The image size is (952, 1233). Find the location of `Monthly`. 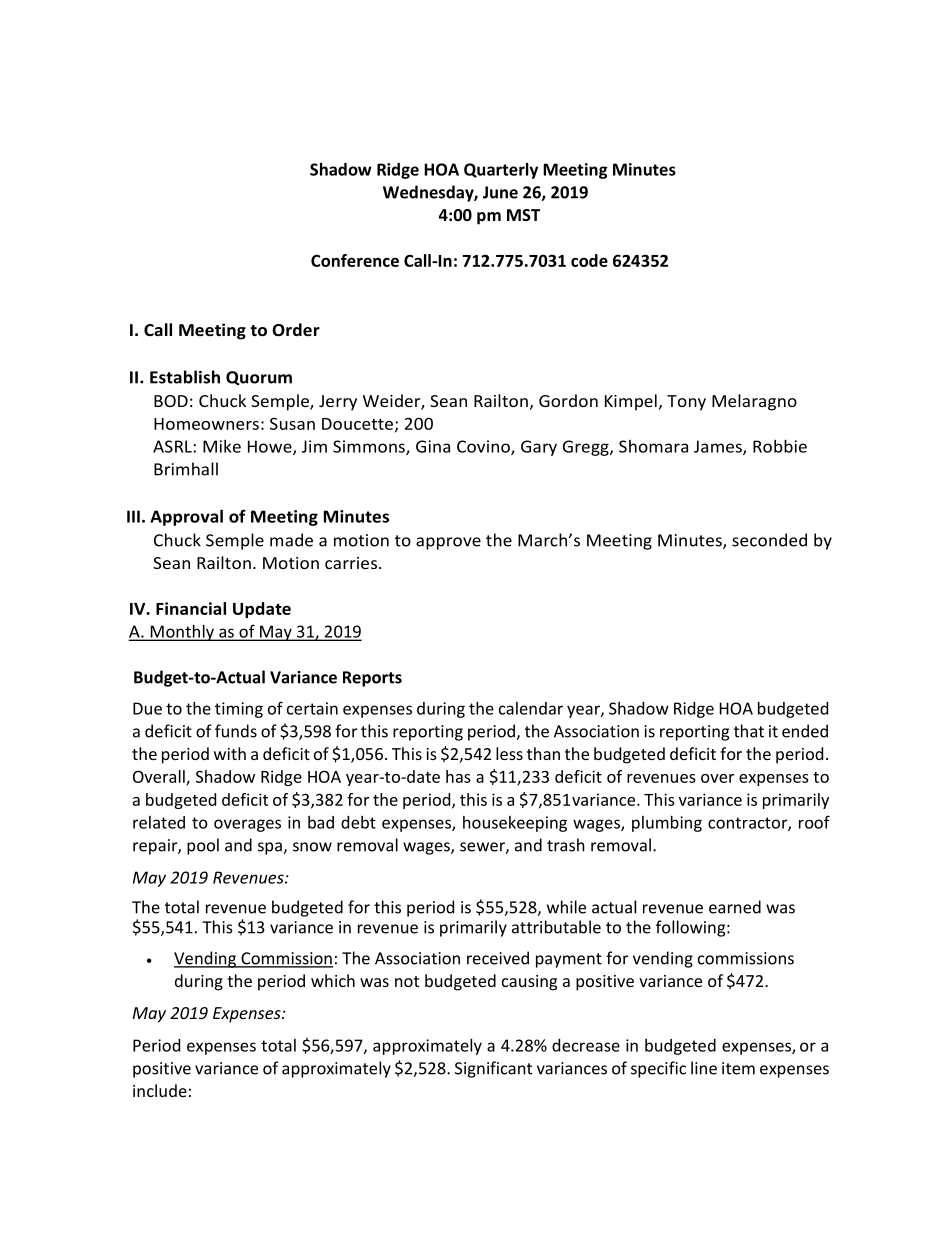

Monthly is located at coordinates (182, 633).
